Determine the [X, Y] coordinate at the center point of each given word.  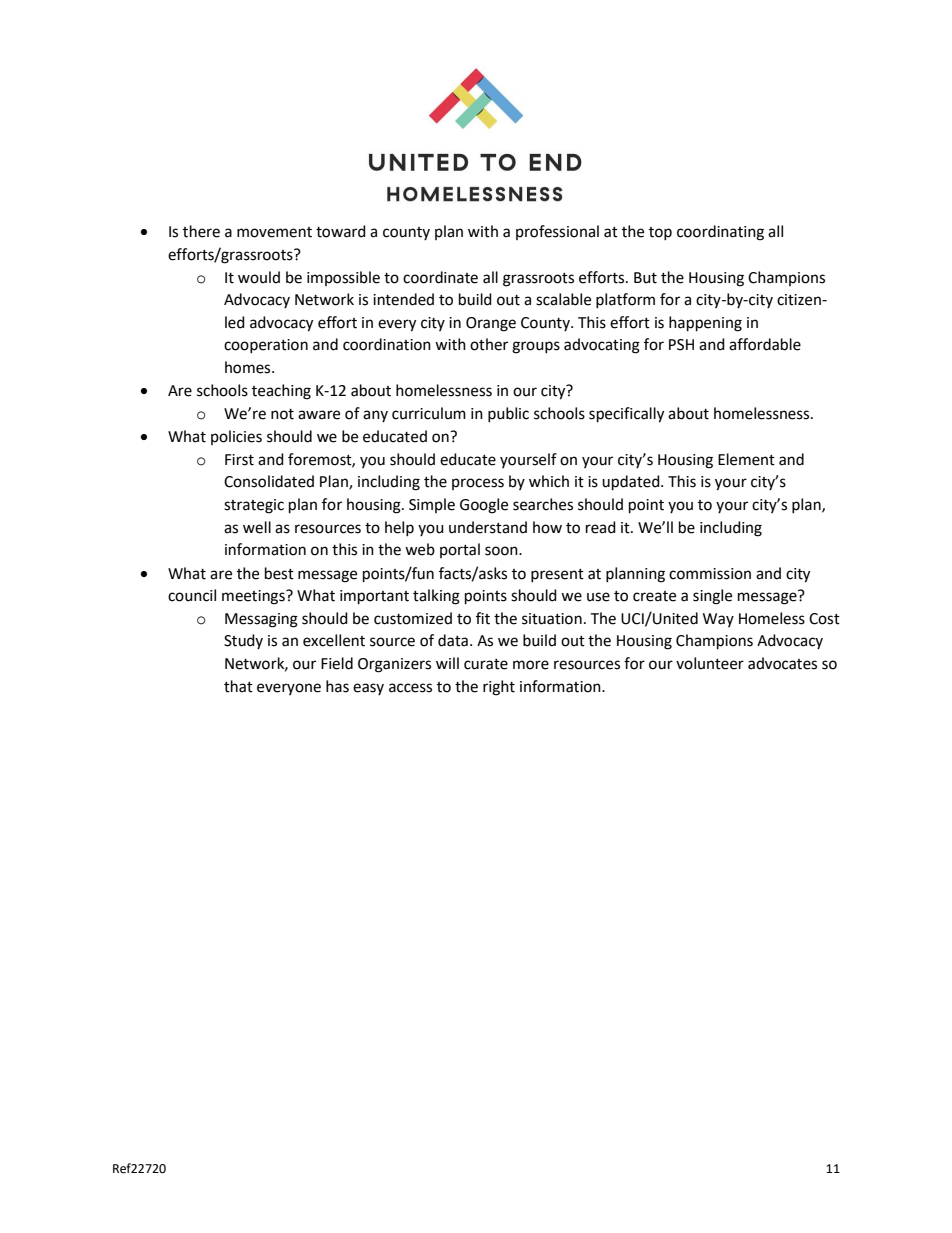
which [549, 481]
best [279, 573]
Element [746, 459]
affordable [765, 344]
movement [274, 232]
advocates [782, 663]
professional [557, 232]
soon [502, 551]
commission [710, 574]
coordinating [720, 233]
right [499, 688]
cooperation [266, 346]
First [239, 460]
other [489, 344]
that [238, 686]
